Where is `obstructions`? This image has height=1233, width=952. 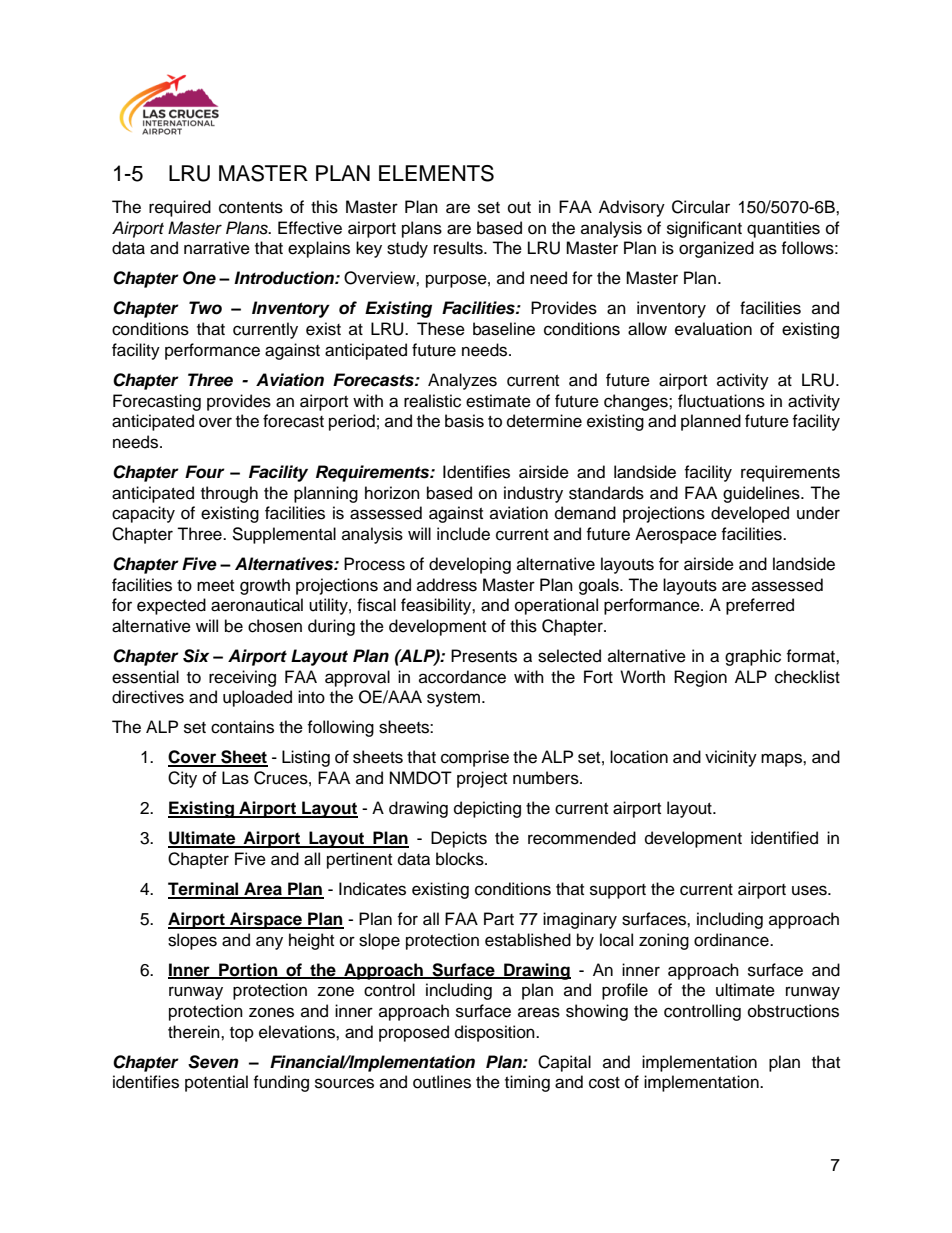
obstructions is located at coordinates (793, 1011).
